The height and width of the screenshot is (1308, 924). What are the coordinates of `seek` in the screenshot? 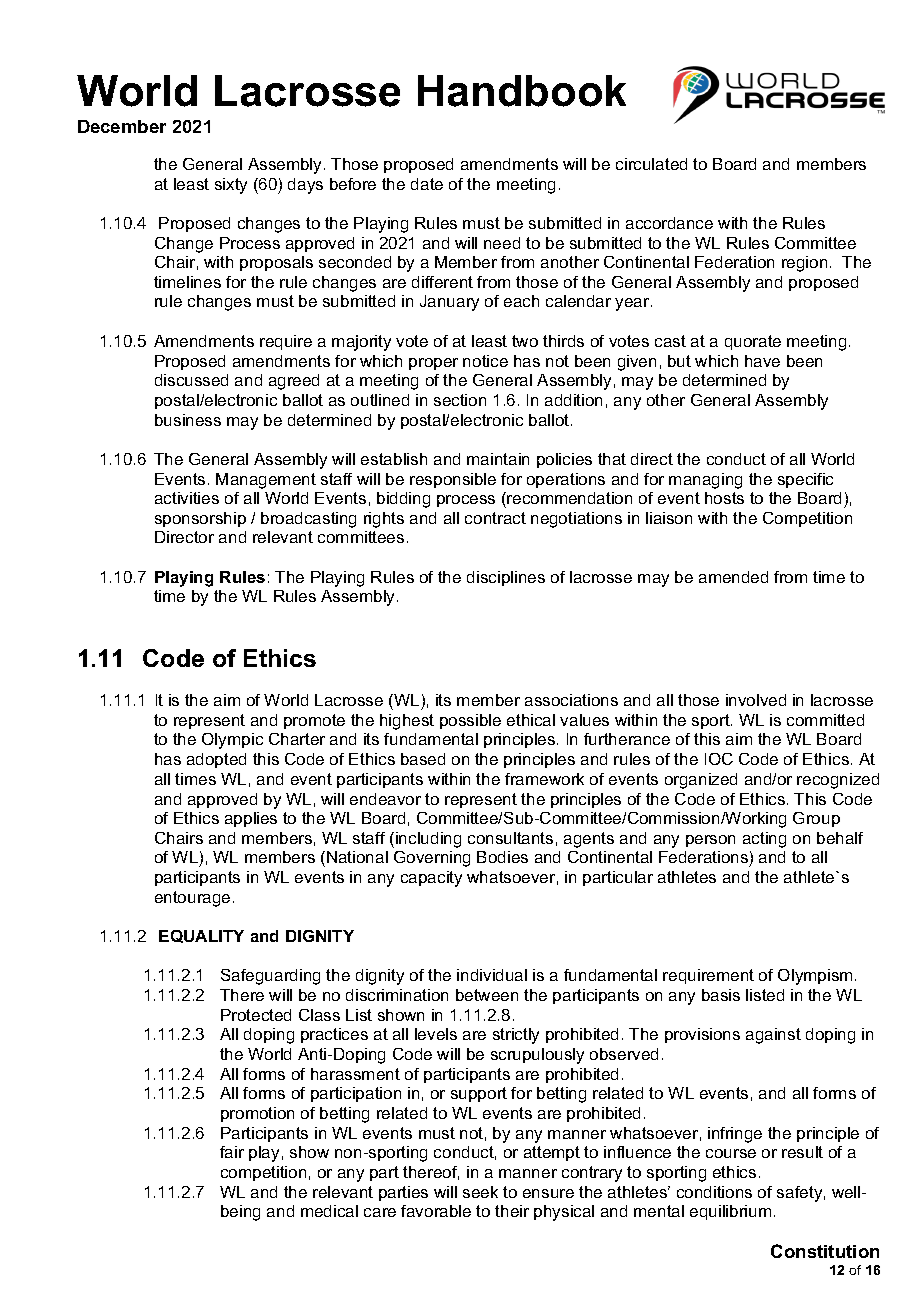 It's located at (480, 1192).
